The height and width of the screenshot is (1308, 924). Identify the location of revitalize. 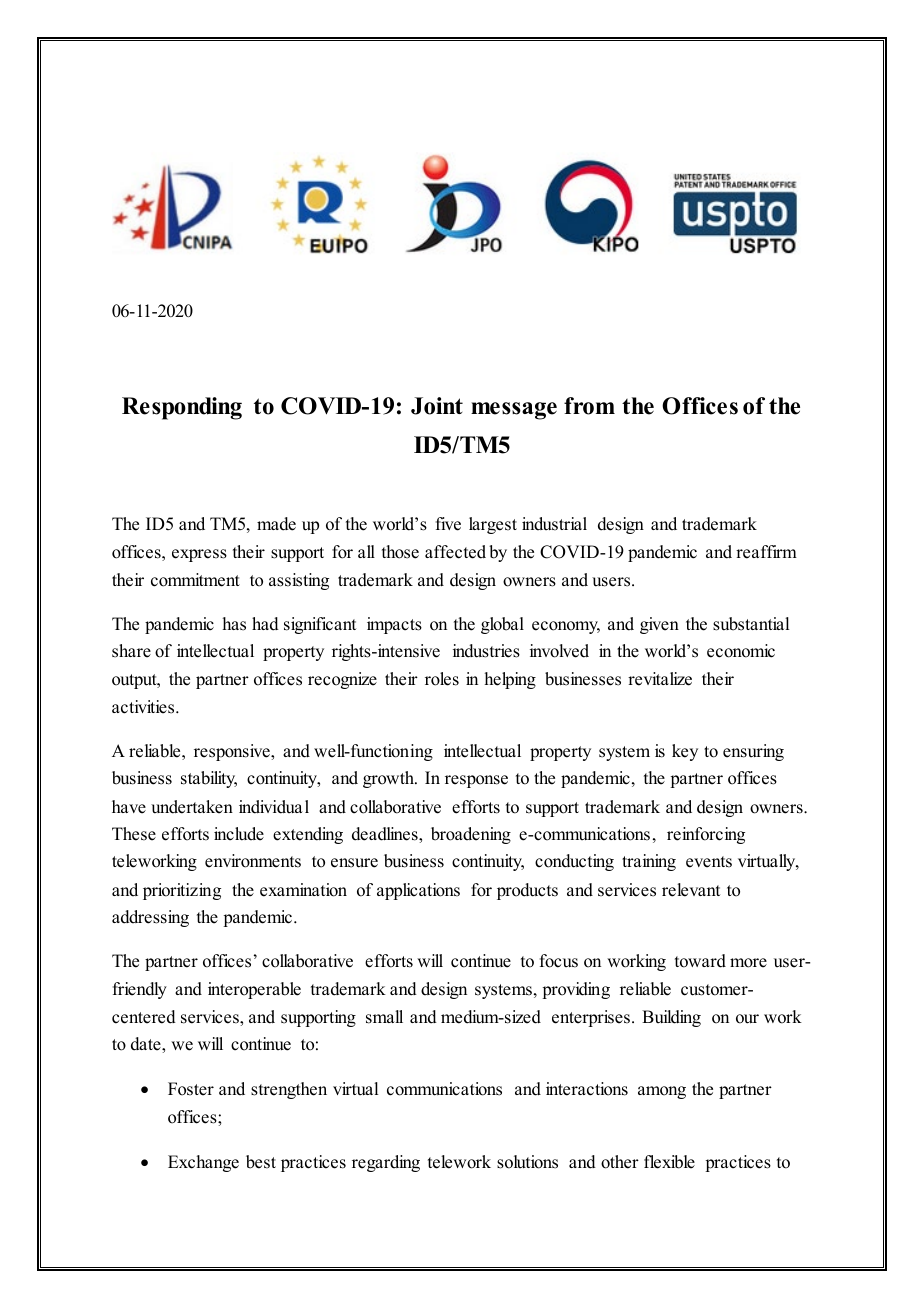
(660, 679).
